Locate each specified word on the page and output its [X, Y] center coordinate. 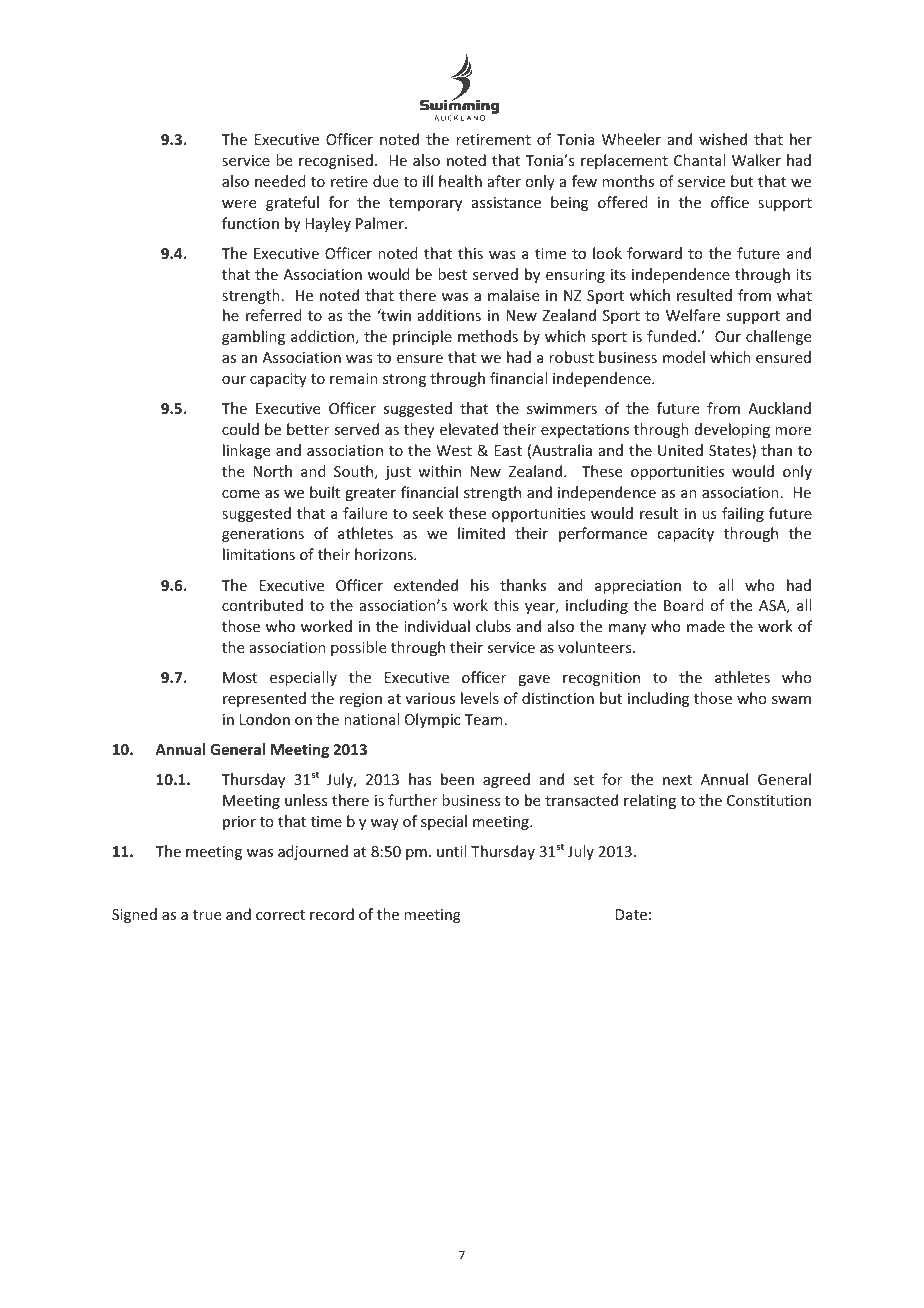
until [451, 851]
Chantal [699, 160]
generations [263, 535]
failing [743, 514]
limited [481, 533]
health [460, 181]
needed [280, 181]
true [207, 915]
